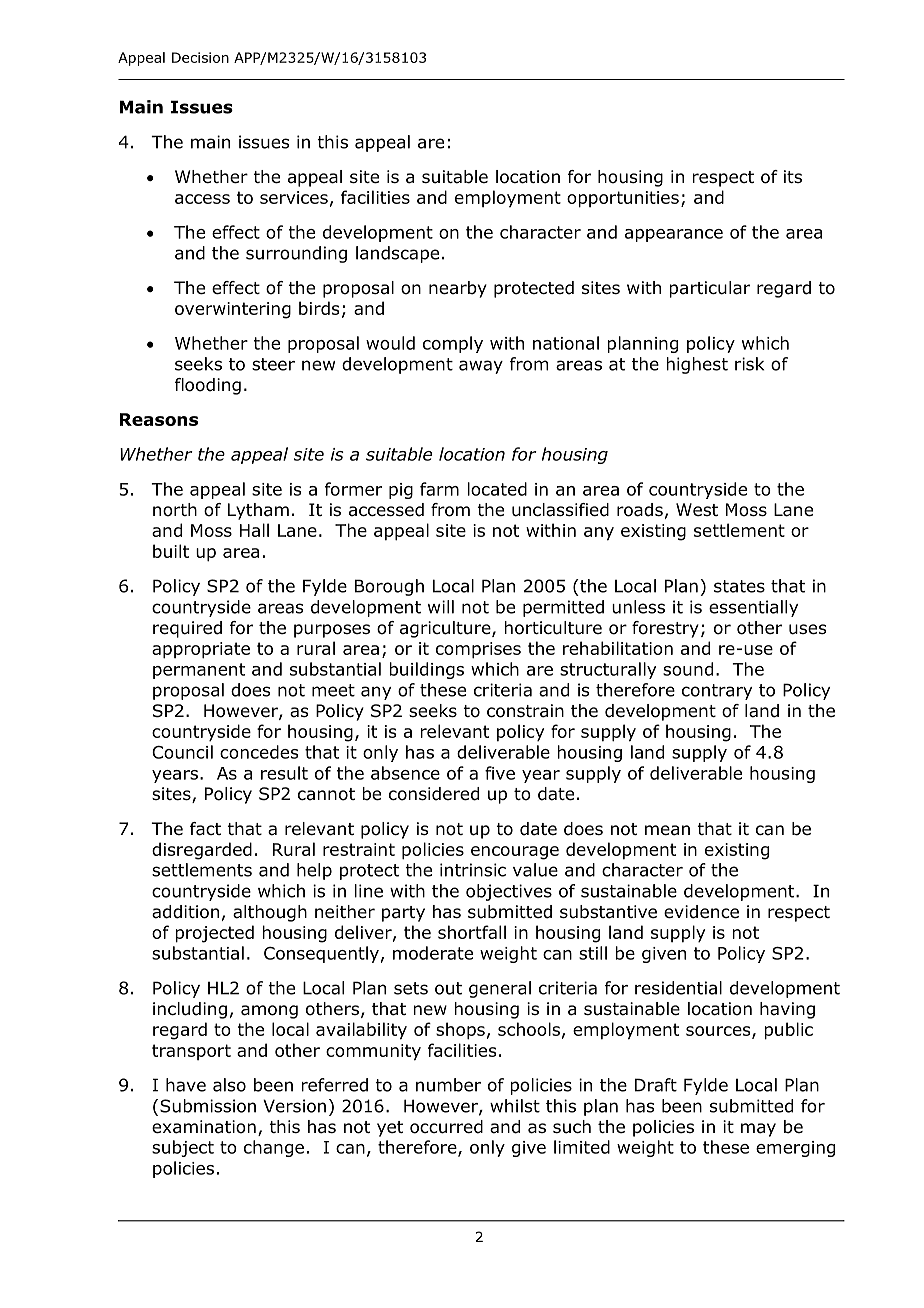 This screenshot has width=924, height=1308. What do you see at coordinates (739, 586) in the screenshot?
I see `states` at bounding box center [739, 586].
